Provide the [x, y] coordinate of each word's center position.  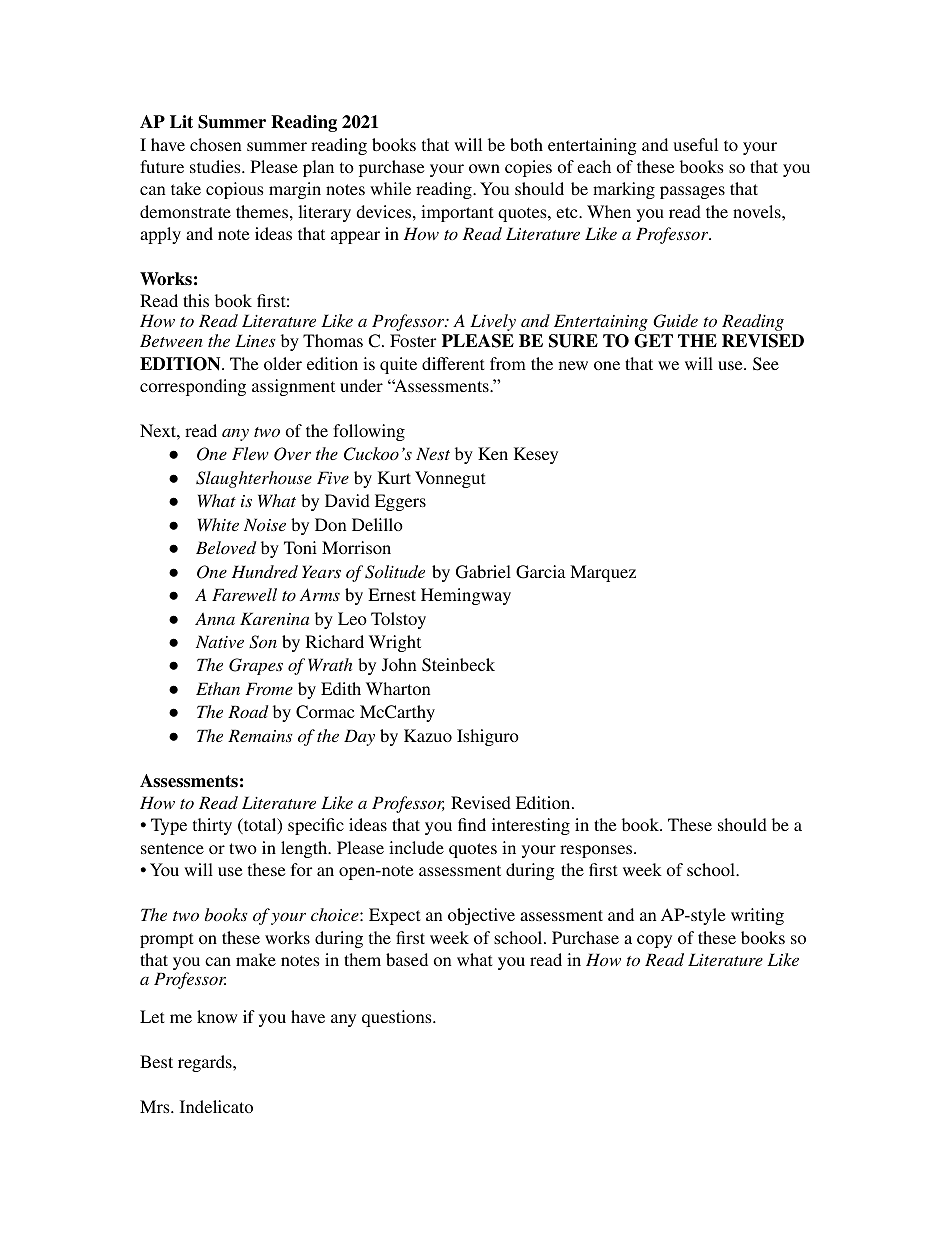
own [484, 168]
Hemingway [466, 596]
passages [692, 192]
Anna [215, 619]
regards [206, 1063]
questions [398, 1018]
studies [216, 166]
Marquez [603, 573]
